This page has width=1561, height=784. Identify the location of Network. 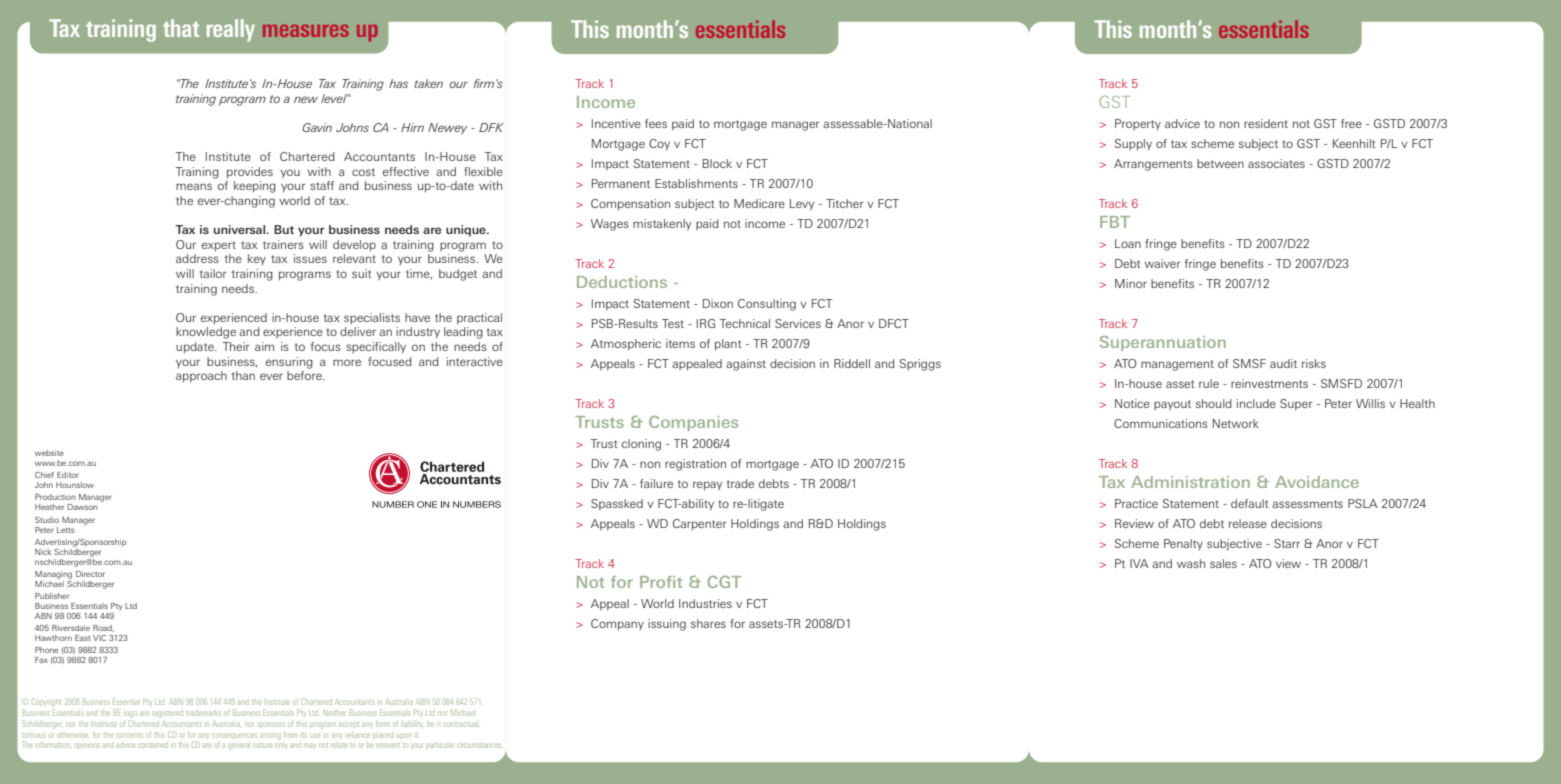
(1236, 423).
